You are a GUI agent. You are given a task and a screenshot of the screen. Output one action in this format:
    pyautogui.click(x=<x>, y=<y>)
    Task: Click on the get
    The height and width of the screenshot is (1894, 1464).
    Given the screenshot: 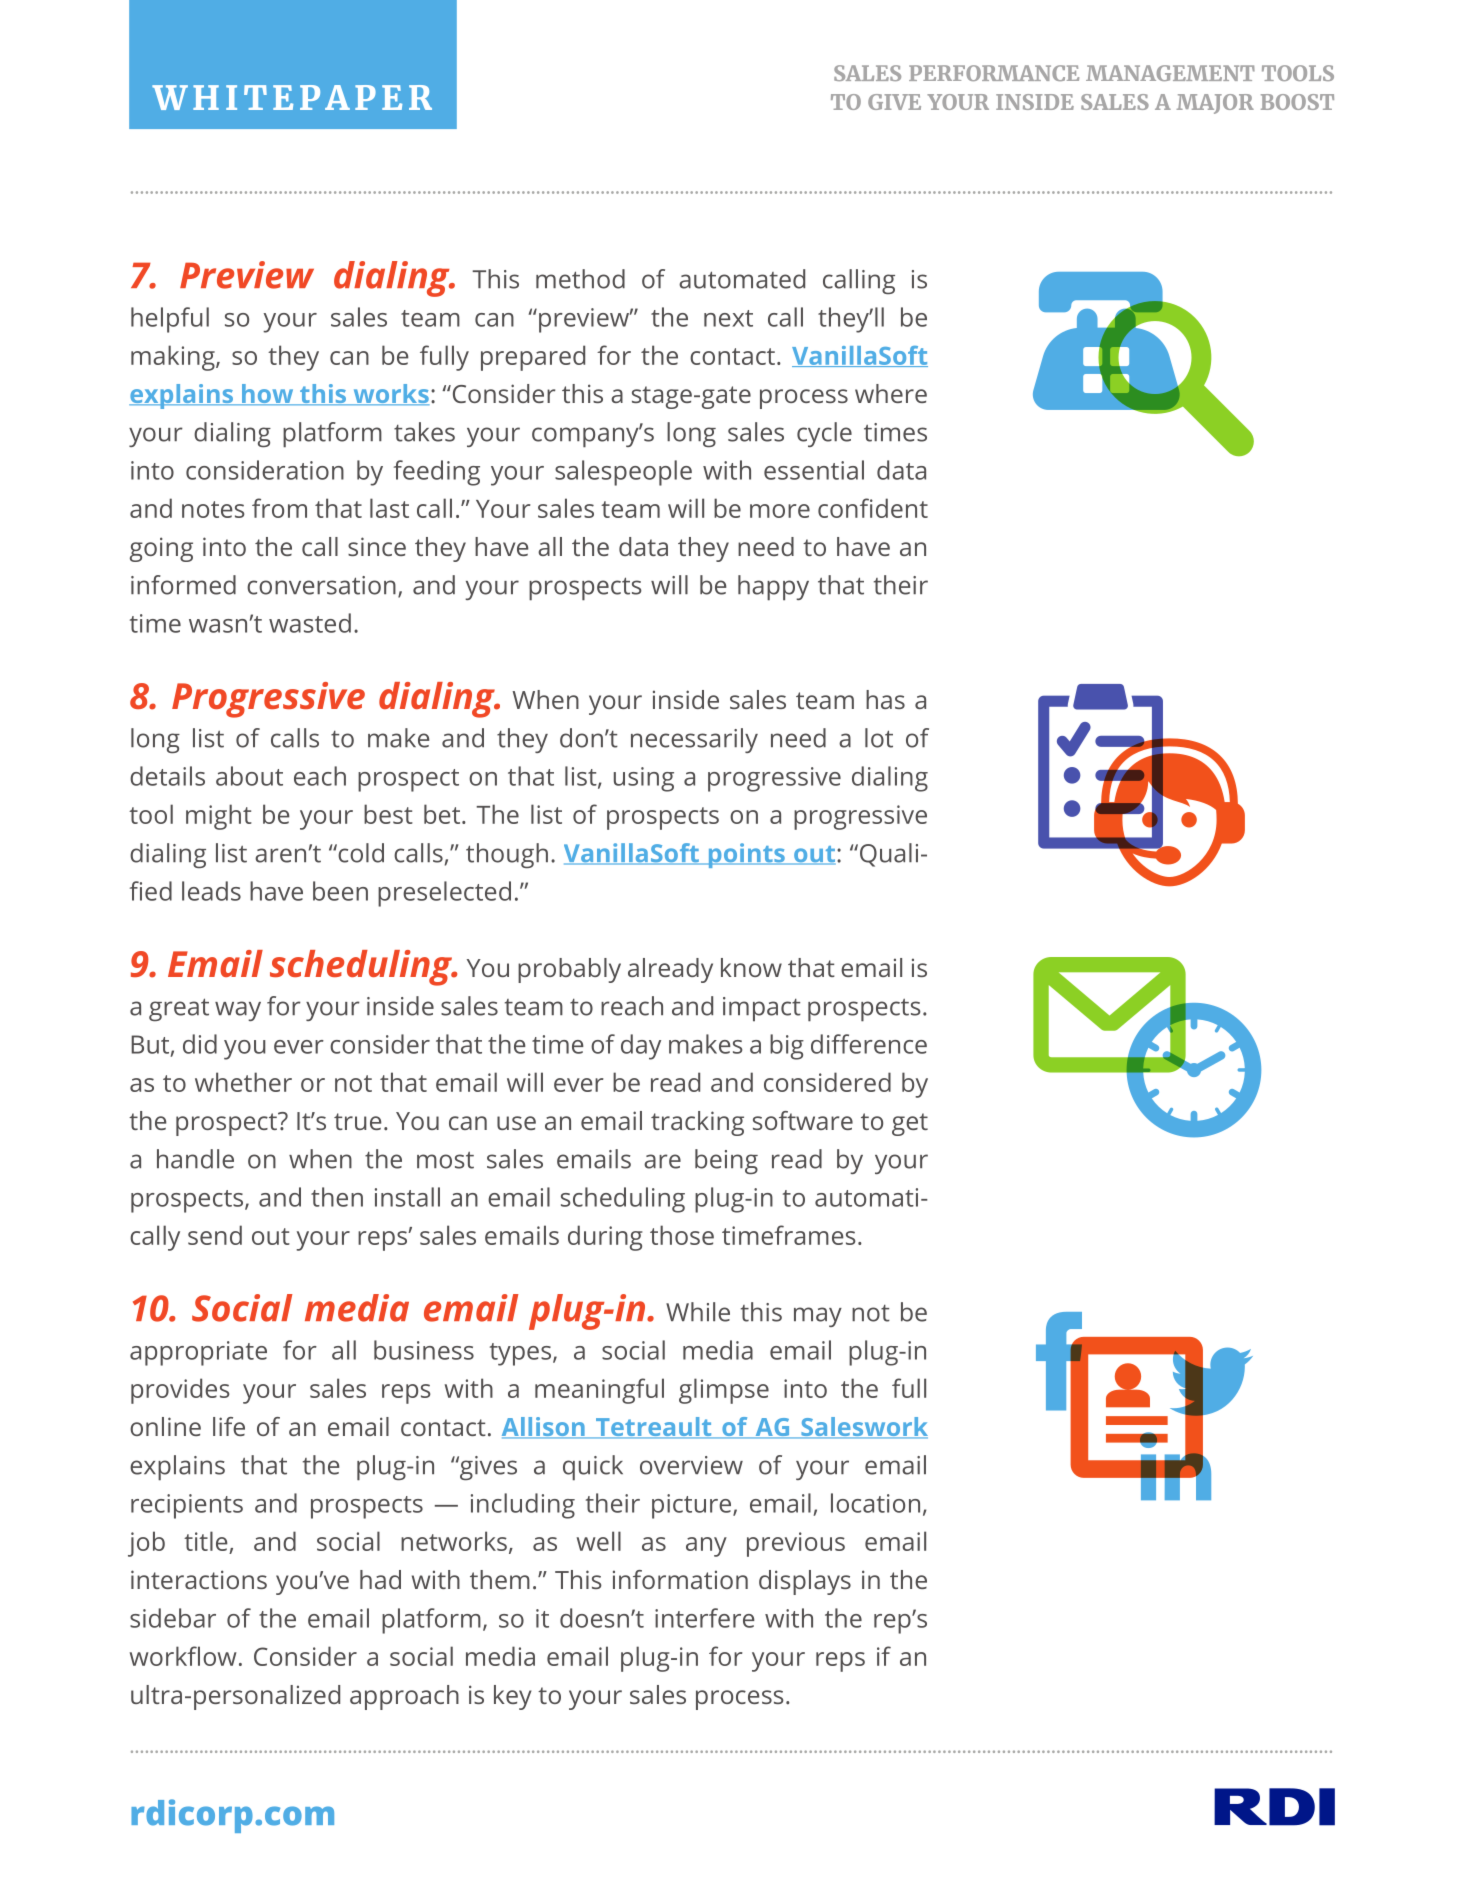 What is the action you would take?
    pyautogui.click(x=910, y=1124)
